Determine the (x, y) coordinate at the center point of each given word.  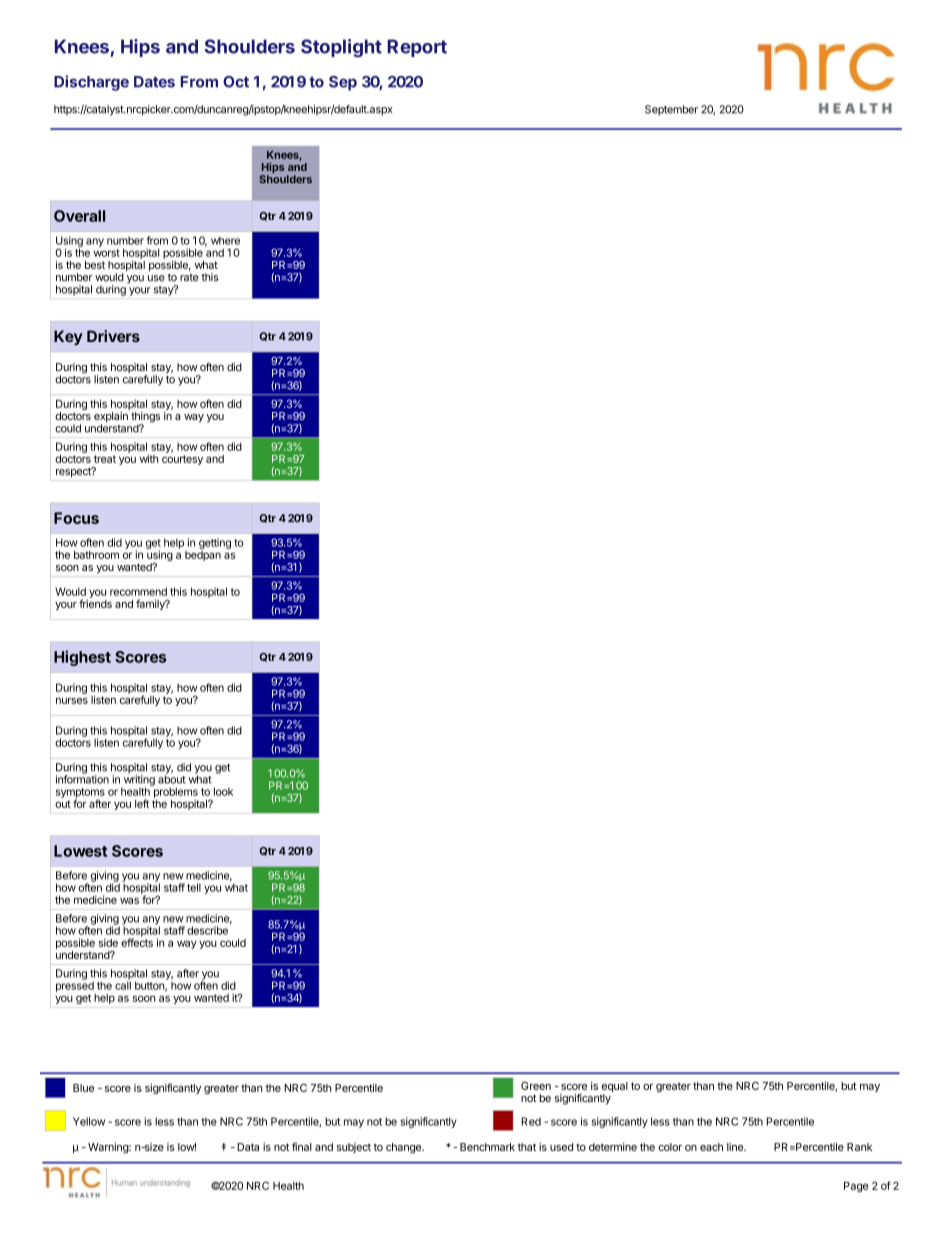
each (711, 1147)
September (671, 110)
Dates (154, 82)
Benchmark (487, 1147)
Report (417, 48)
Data (248, 1147)
